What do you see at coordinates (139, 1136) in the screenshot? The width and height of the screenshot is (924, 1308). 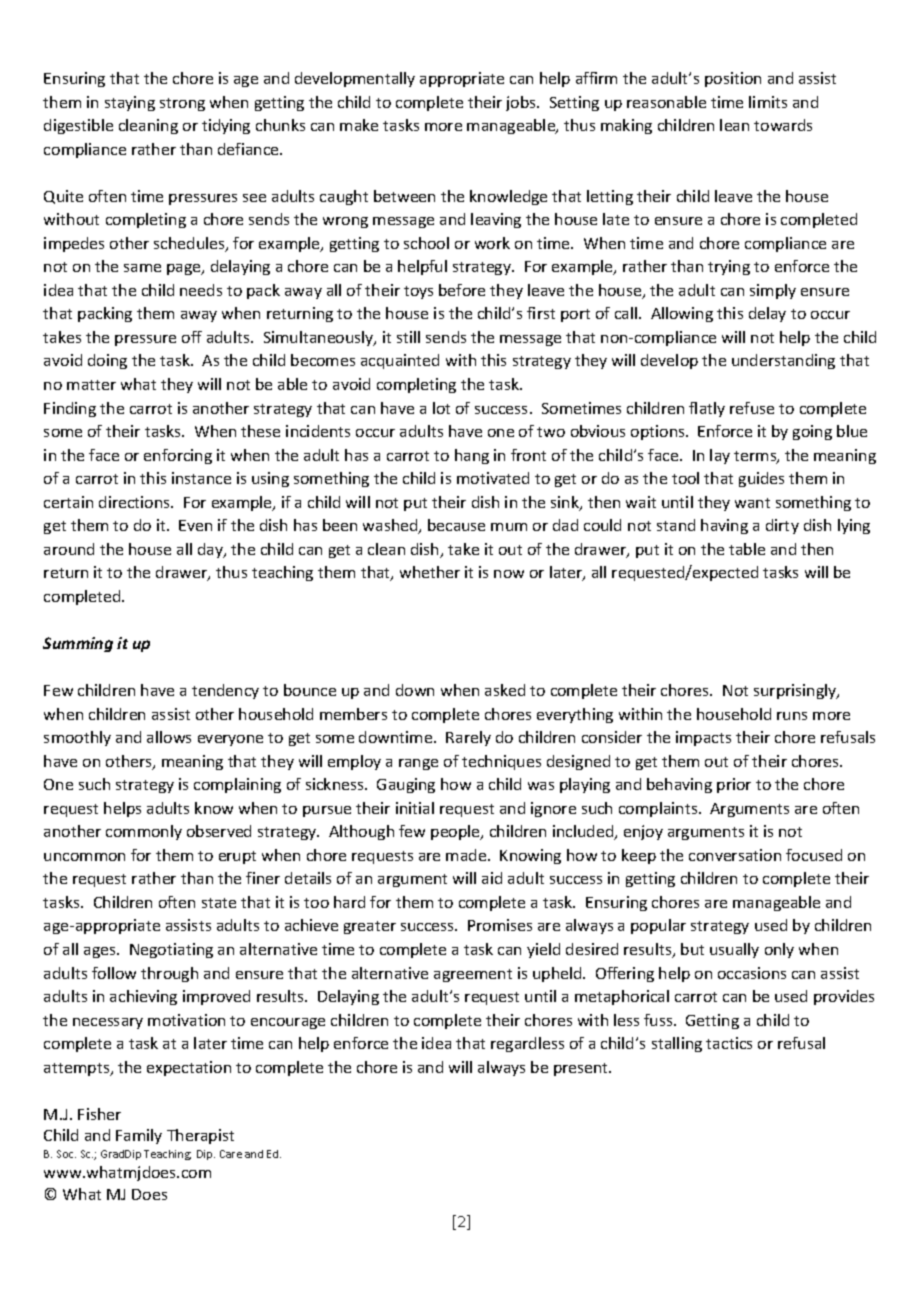 I see `Family` at bounding box center [139, 1136].
